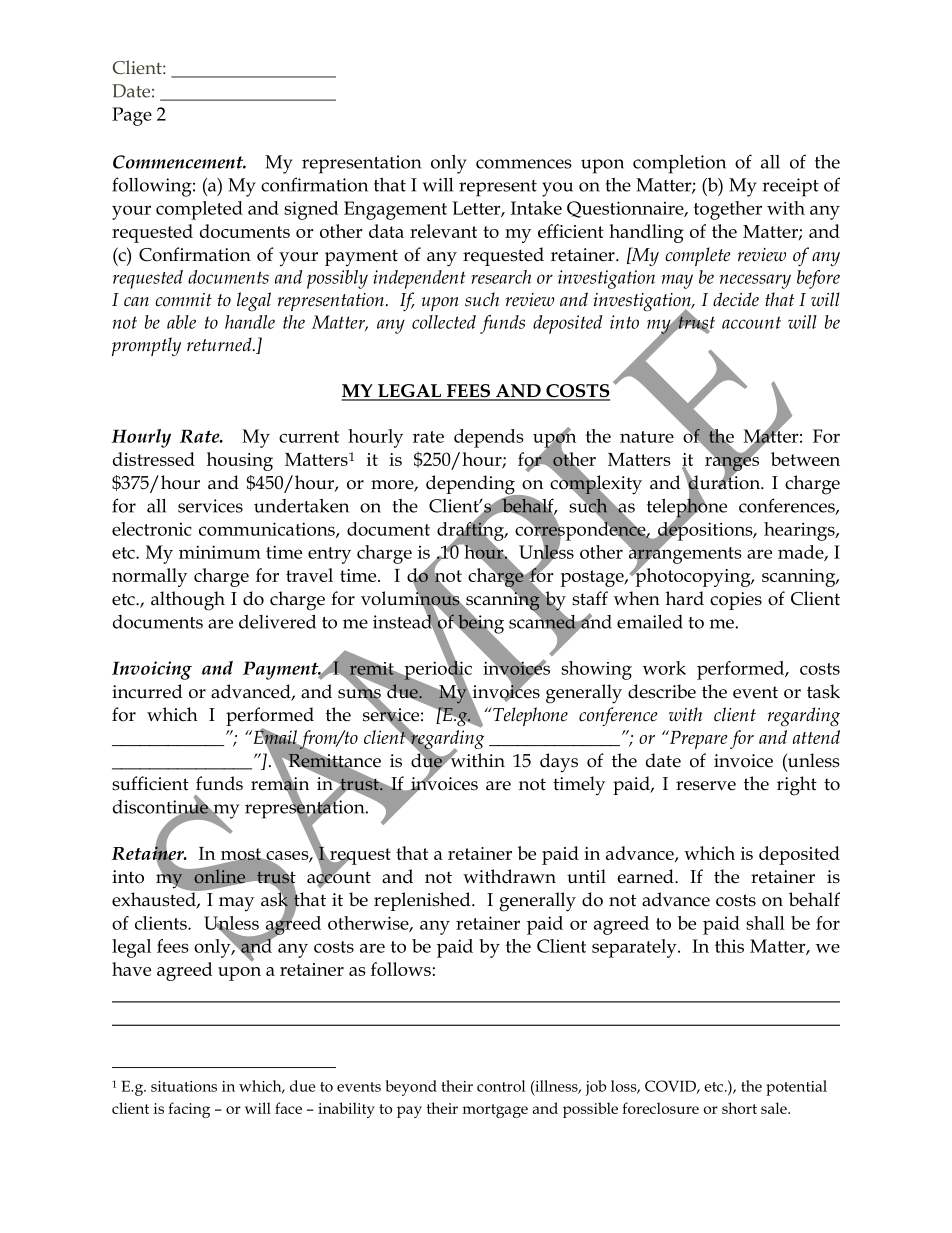 This document has width=952, height=1233. Describe the element at coordinates (524, 164) in the document. I see `commences` at that location.
